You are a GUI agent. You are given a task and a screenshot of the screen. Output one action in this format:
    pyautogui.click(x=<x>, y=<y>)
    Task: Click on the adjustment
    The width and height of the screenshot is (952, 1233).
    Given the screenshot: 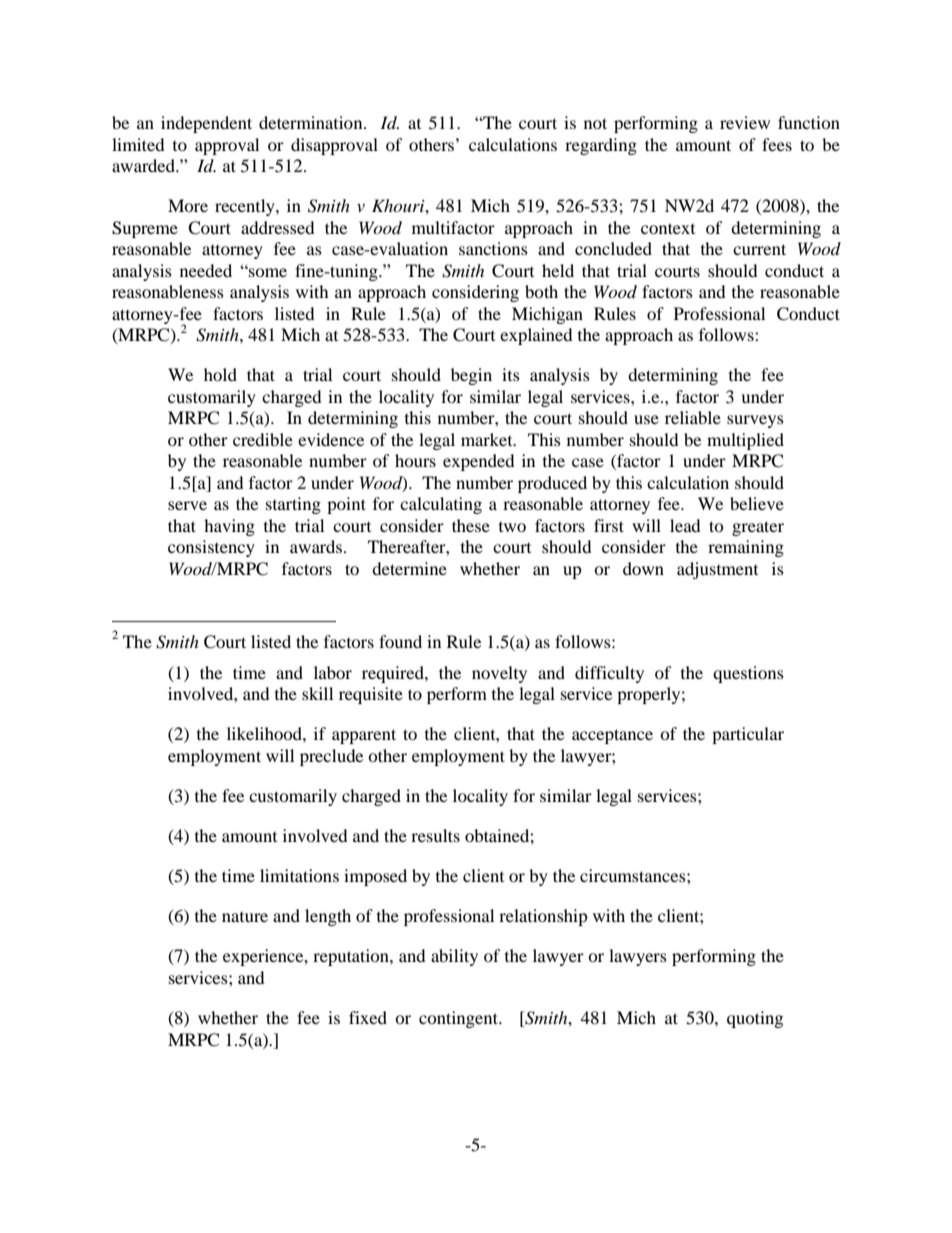 What is the action you would take?
    pyautogui.click(x=717, y=570)
